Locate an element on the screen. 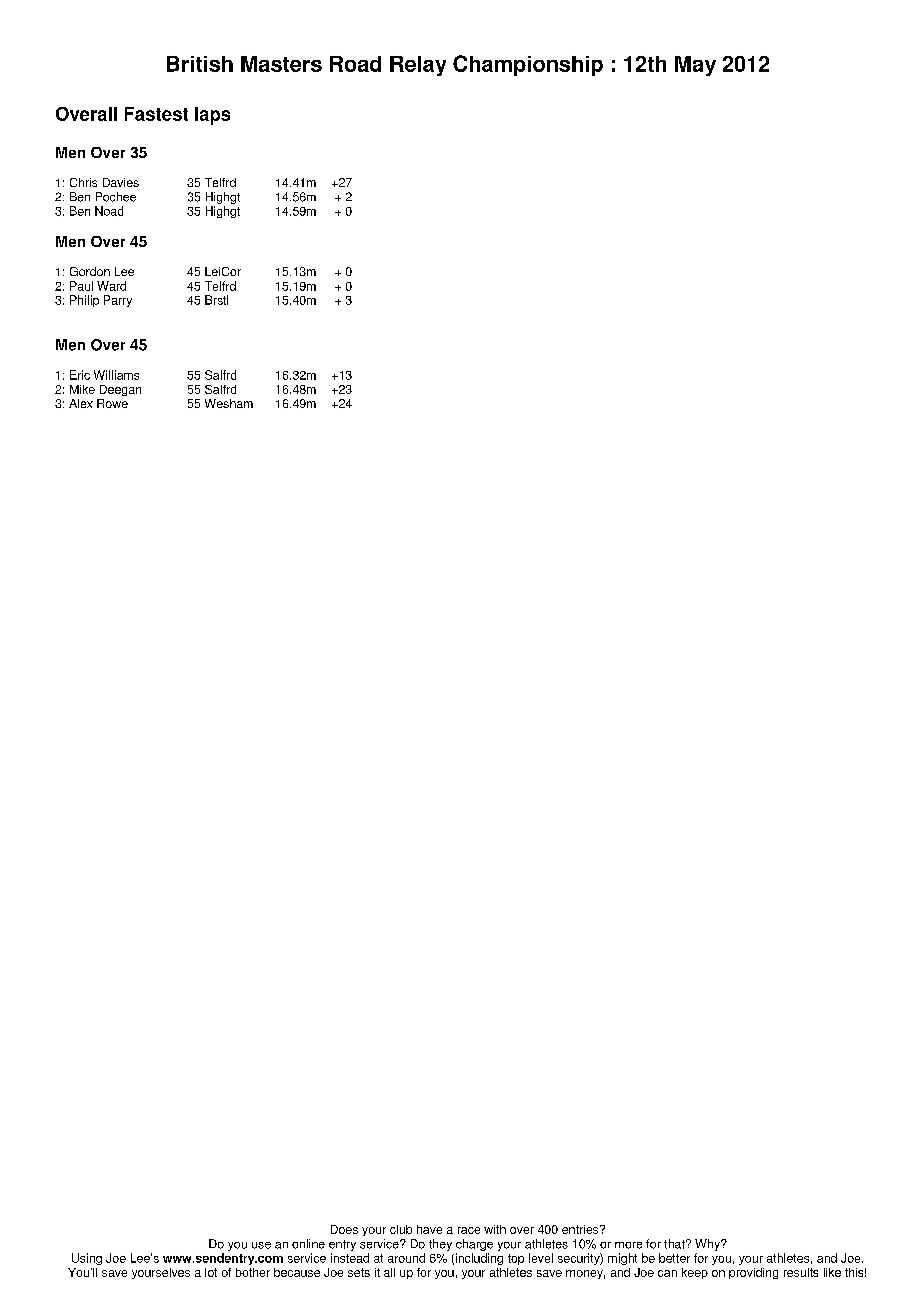  May is located at coordinates (695, 66).
